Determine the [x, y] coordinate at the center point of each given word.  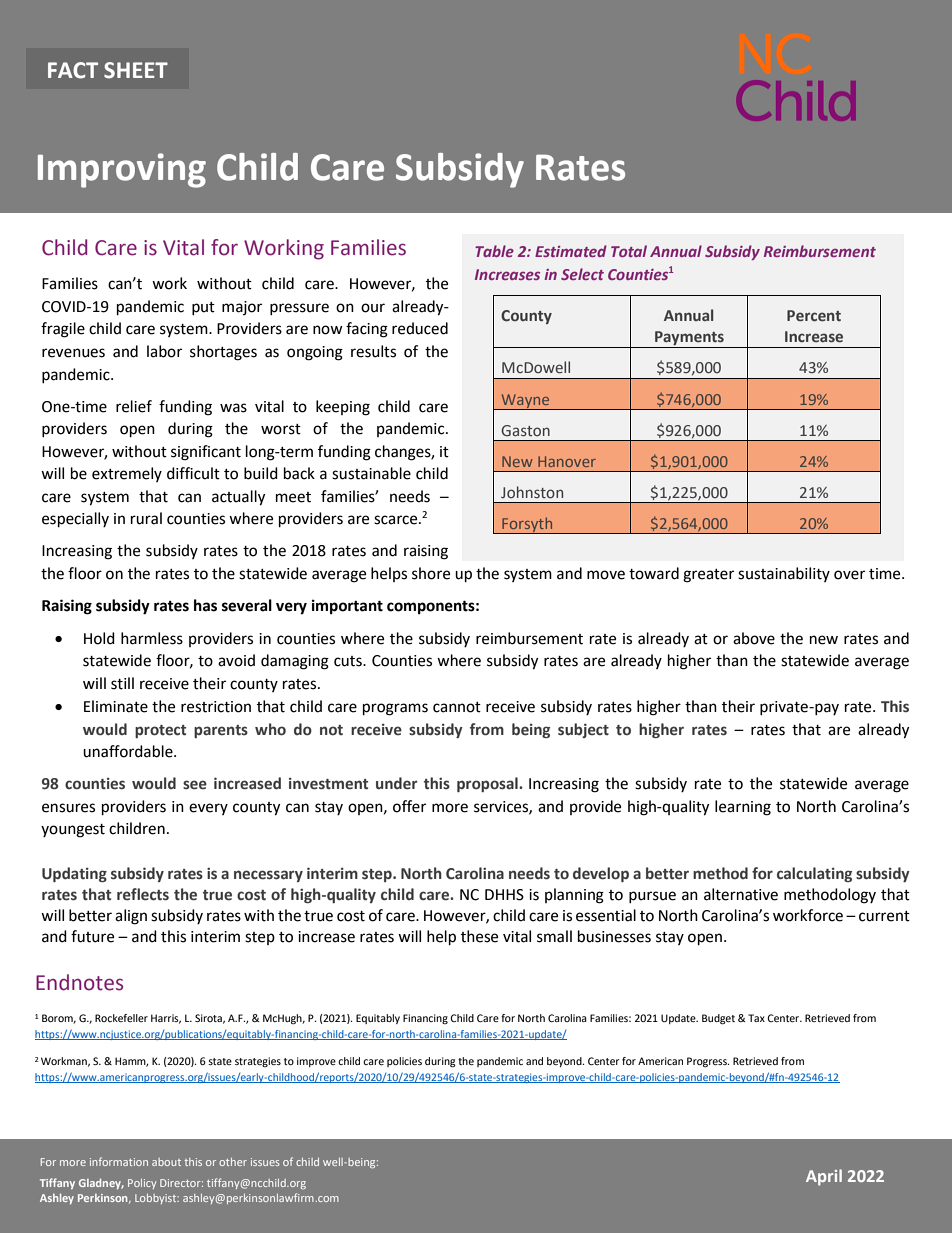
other [233, 1162]
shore [431, 573]
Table [494, 251]
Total [629, 251]
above [754, 638]
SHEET [136, 70]
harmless [152, 638]
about [166, 1162]
